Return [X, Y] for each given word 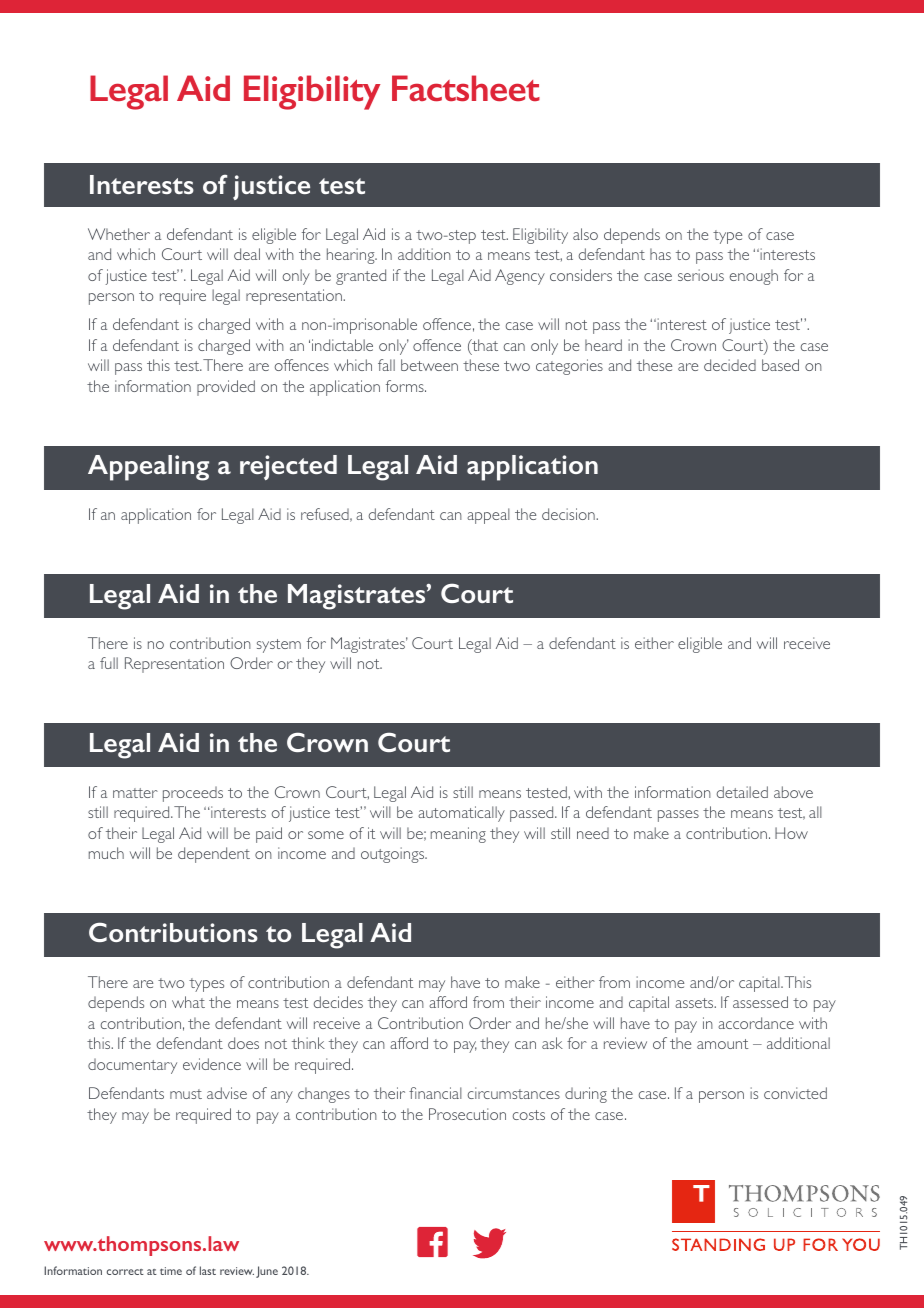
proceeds [193, 794]
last [208, 1270]
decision [569, 514]
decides [338, 1002]
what [188, 1002]
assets [695, 1003]
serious [701, 275]
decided [730, 365]
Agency [520, 277]
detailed [742, 792]
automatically [461, 814]
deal [247, 254]
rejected [288, 467]
